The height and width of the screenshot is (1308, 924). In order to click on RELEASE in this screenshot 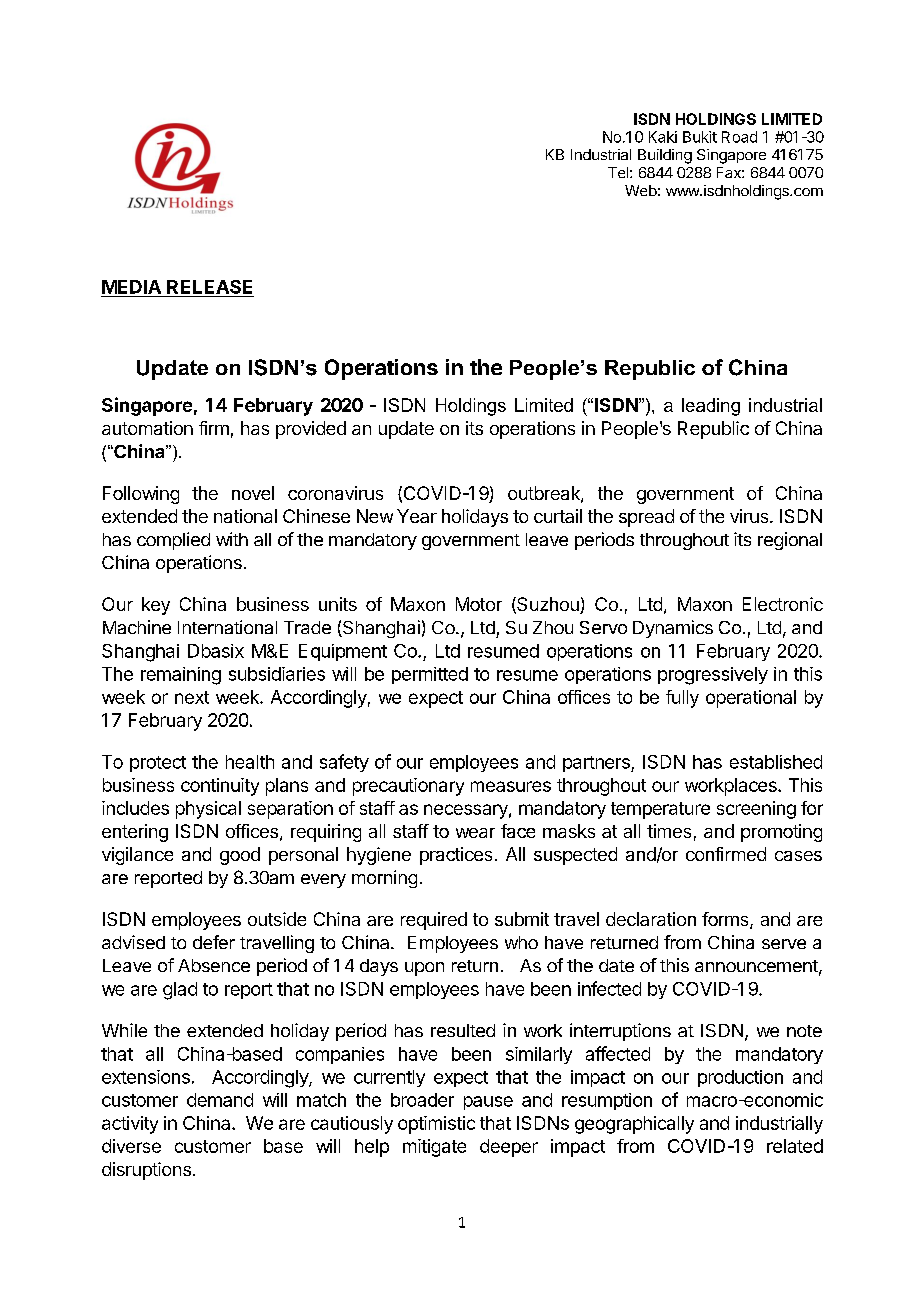, I will do `click(209, 287)`.
